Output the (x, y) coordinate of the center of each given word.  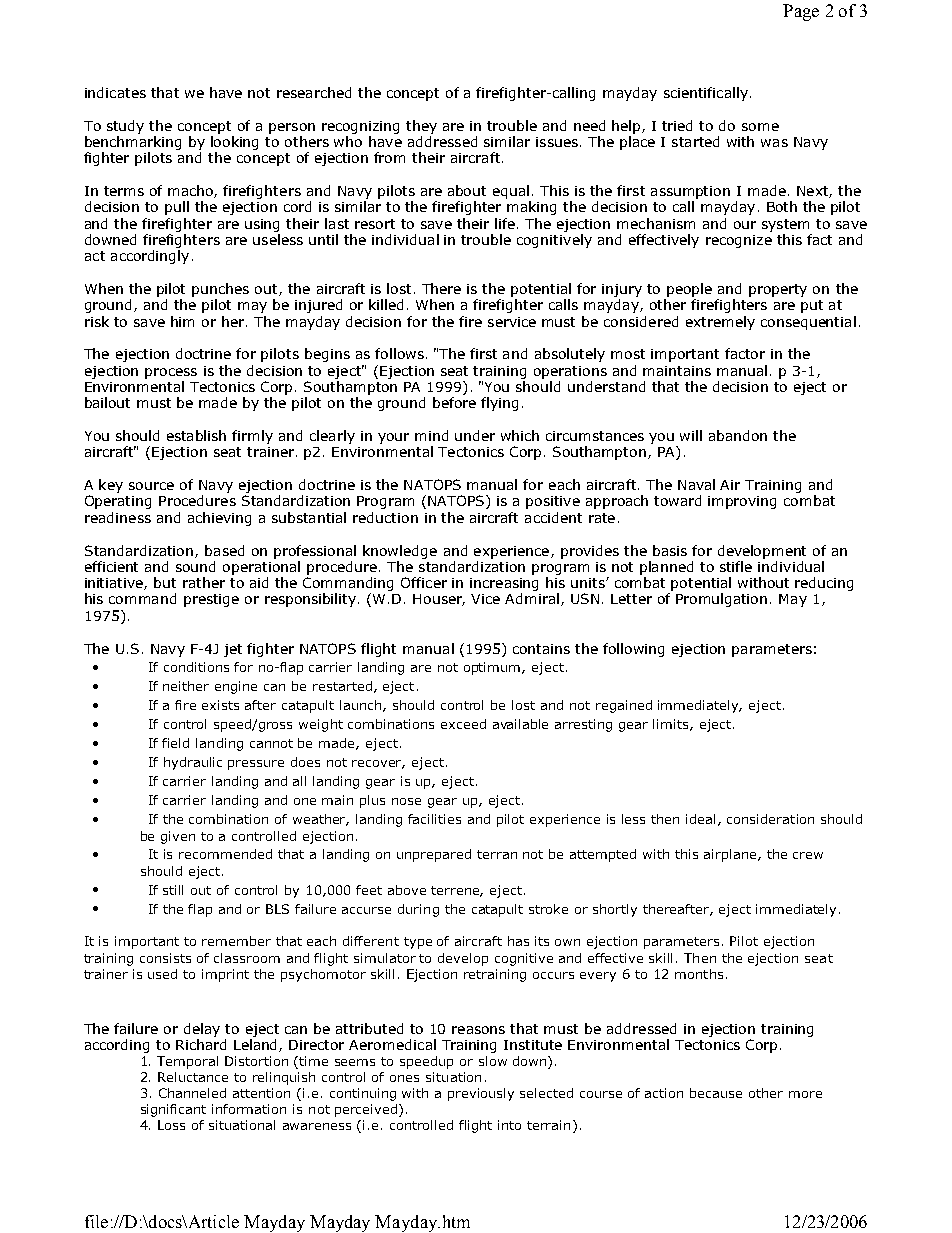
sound (195, 566)
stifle (736, 566)
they (421, 127)
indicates (115, 92)
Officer (424, 582)
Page (801, 12)
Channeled (192, 1093)
